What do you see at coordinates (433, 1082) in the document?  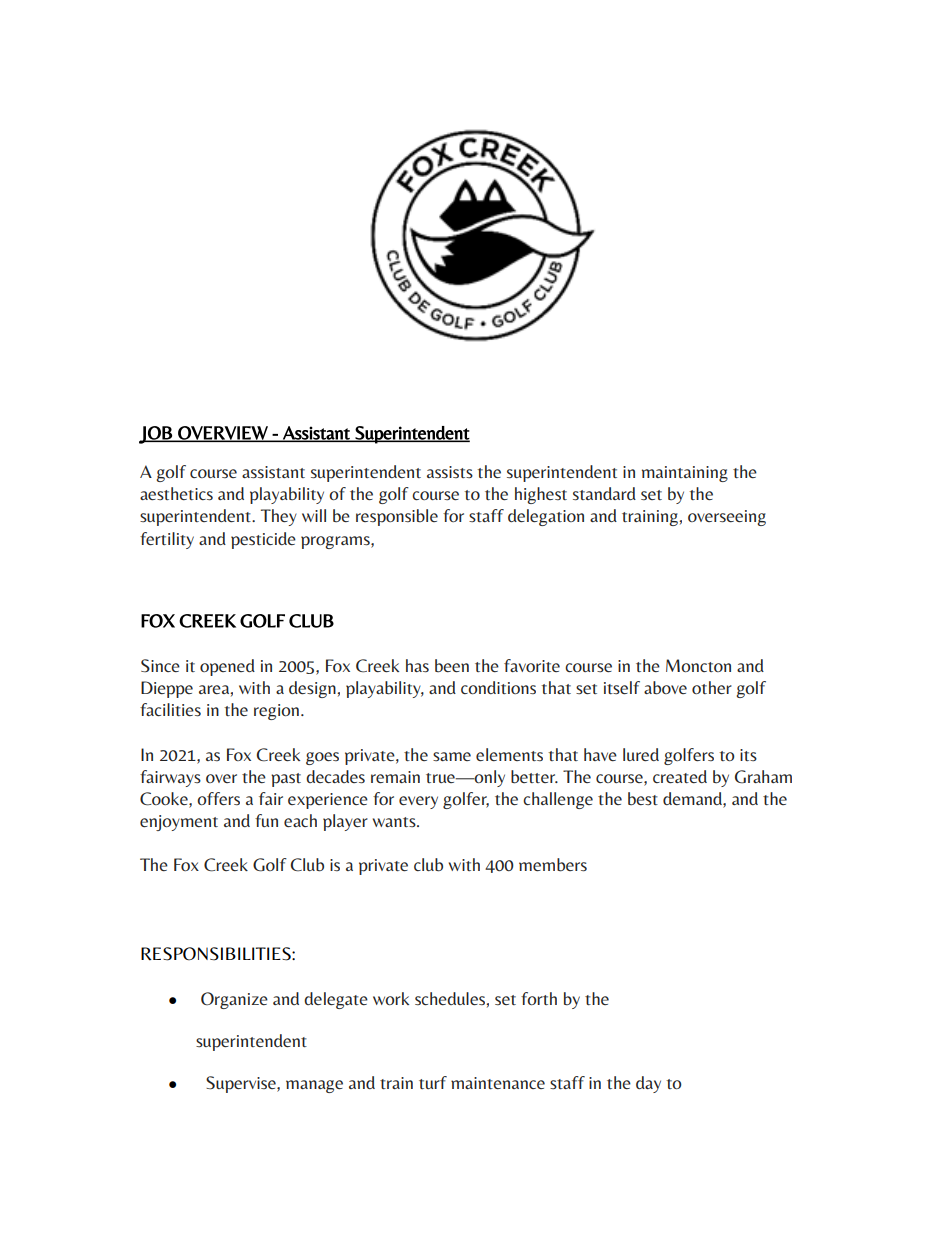 I see `turf` at bounding box center [433, 1082].
